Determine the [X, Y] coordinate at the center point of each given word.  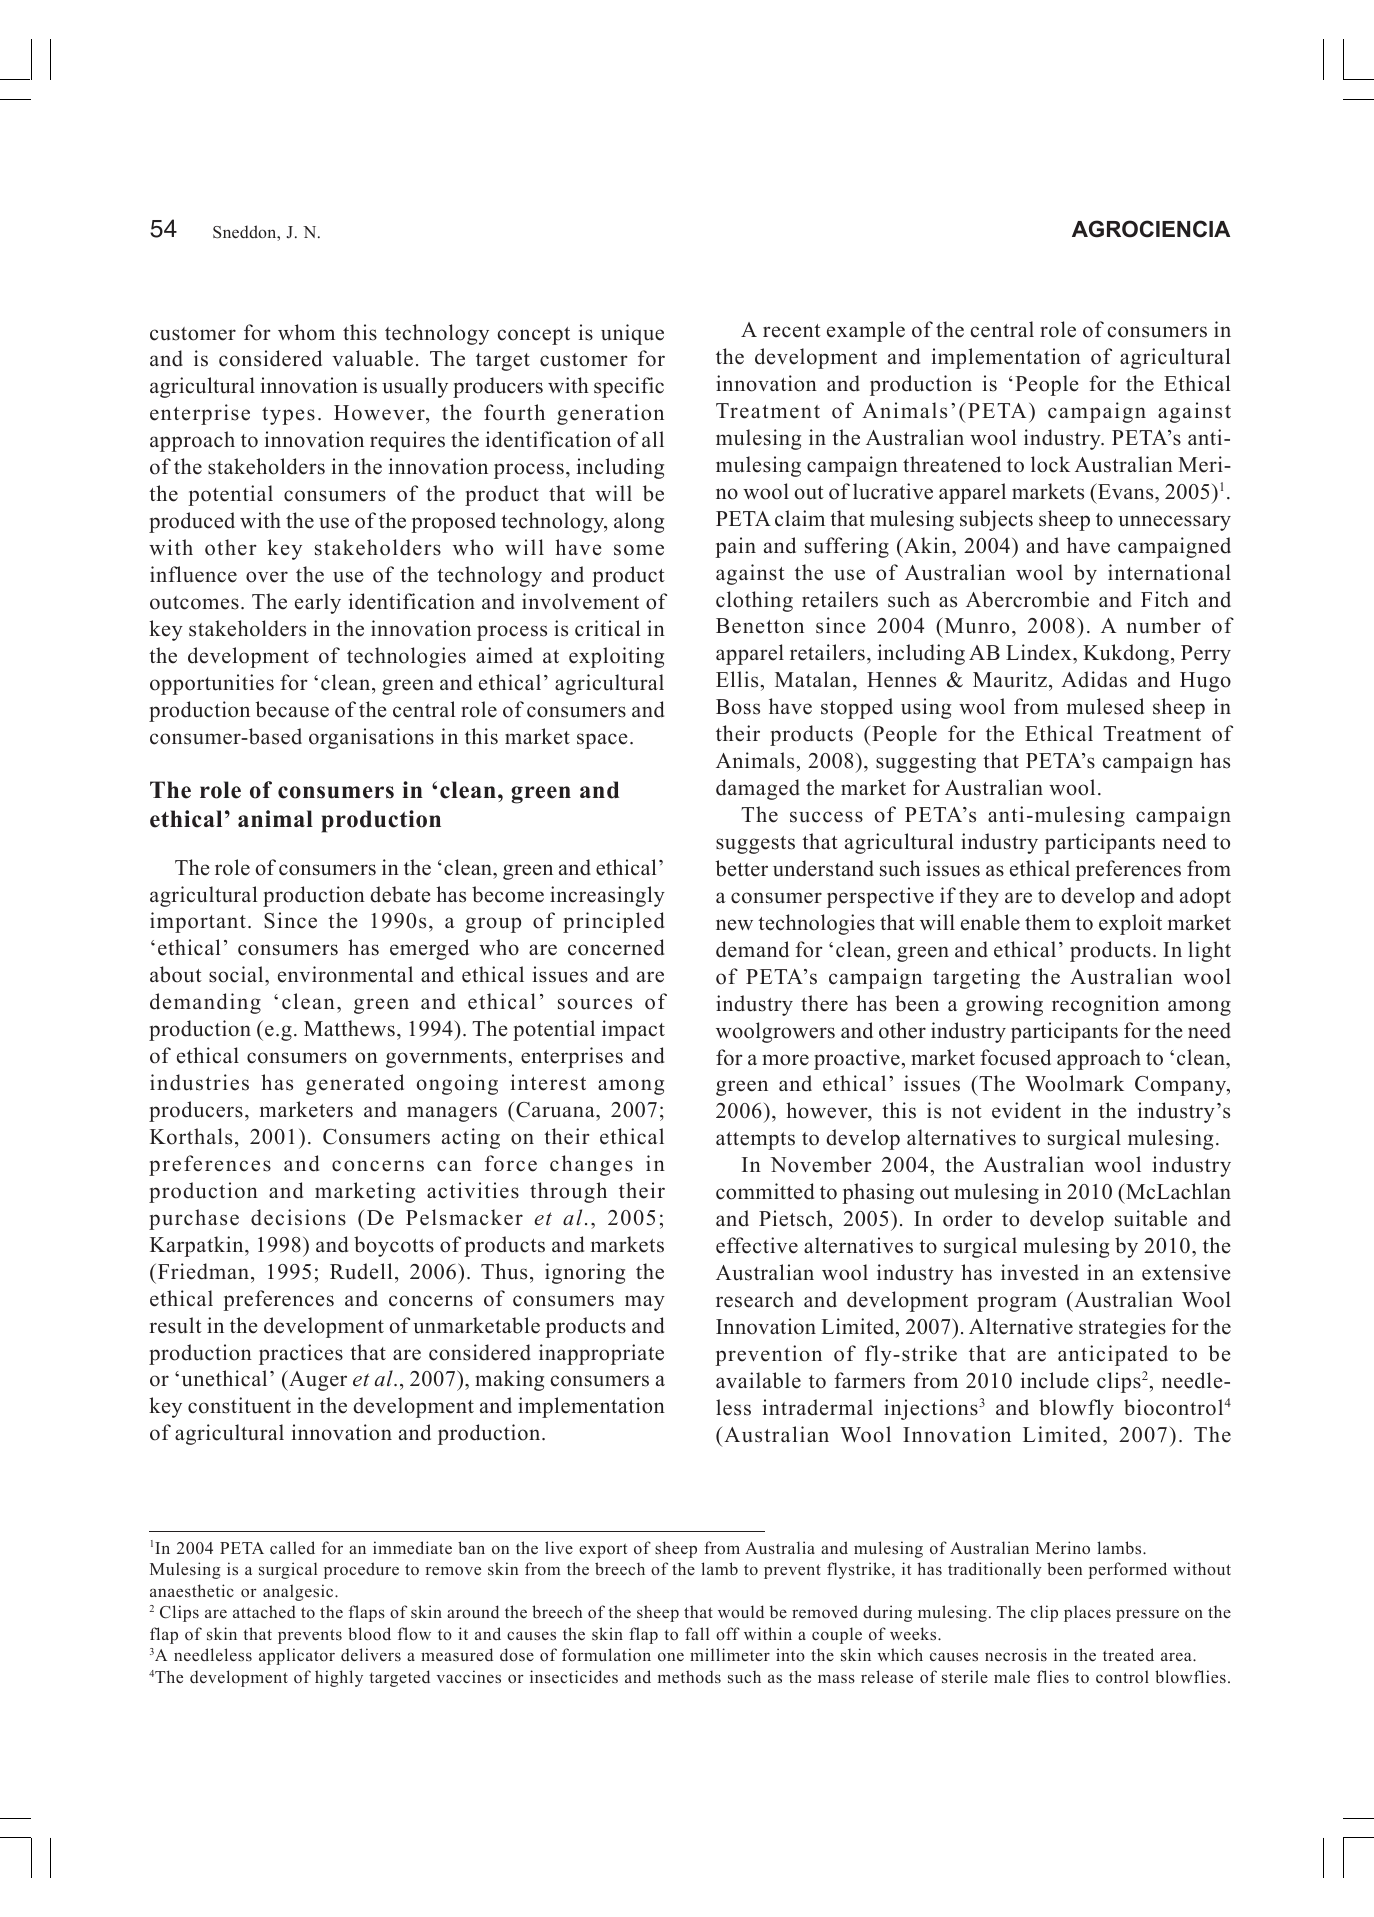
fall [697, 1633]
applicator [297, 1656]
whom [306, 332]
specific [629, 387]
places [1087, 1613]
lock [1050, 464]
